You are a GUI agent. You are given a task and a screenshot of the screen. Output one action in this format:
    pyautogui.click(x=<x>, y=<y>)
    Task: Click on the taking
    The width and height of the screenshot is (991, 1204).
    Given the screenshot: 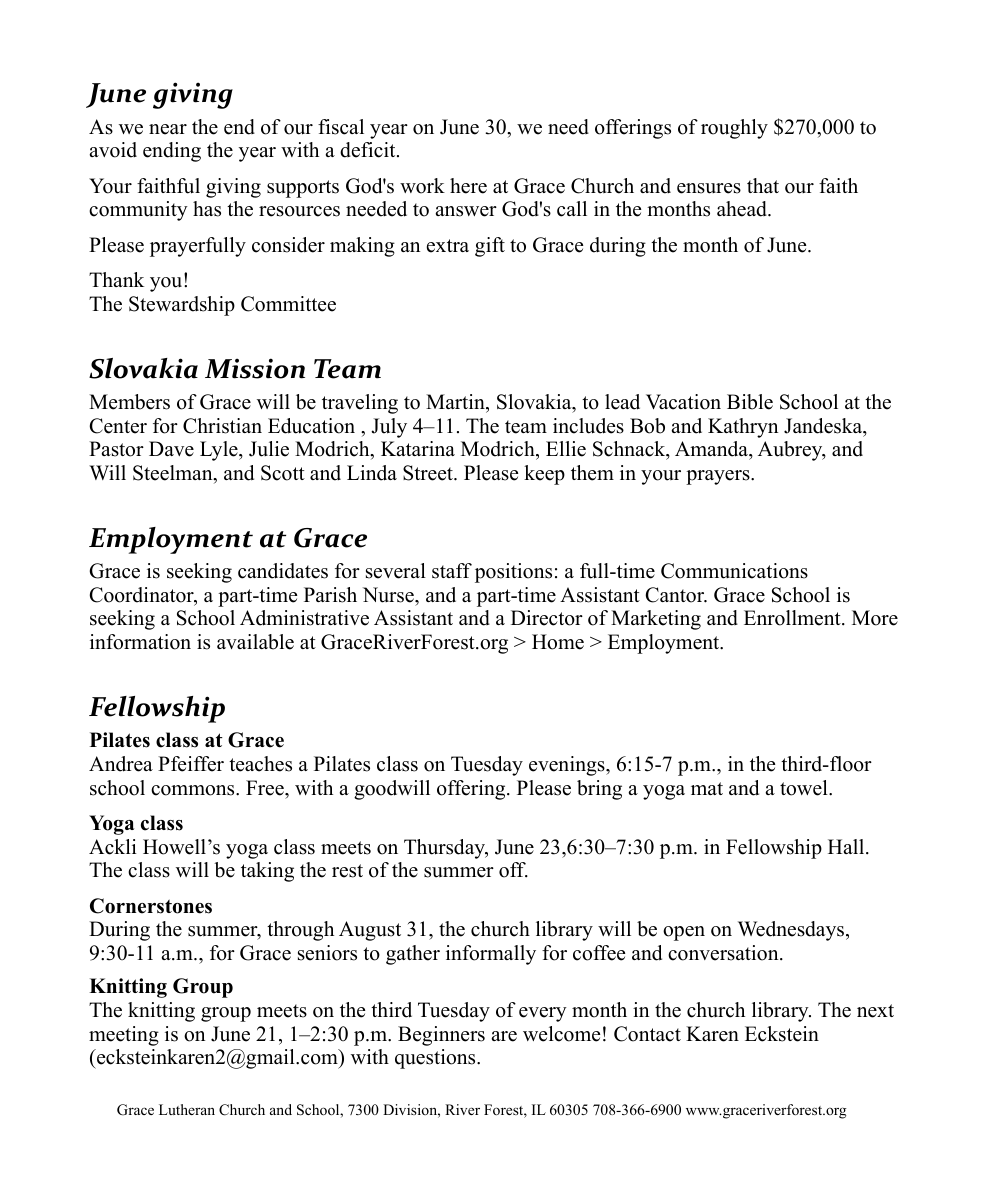 What is the action you would take?
    pyautogui.click(x=267, y=872)
